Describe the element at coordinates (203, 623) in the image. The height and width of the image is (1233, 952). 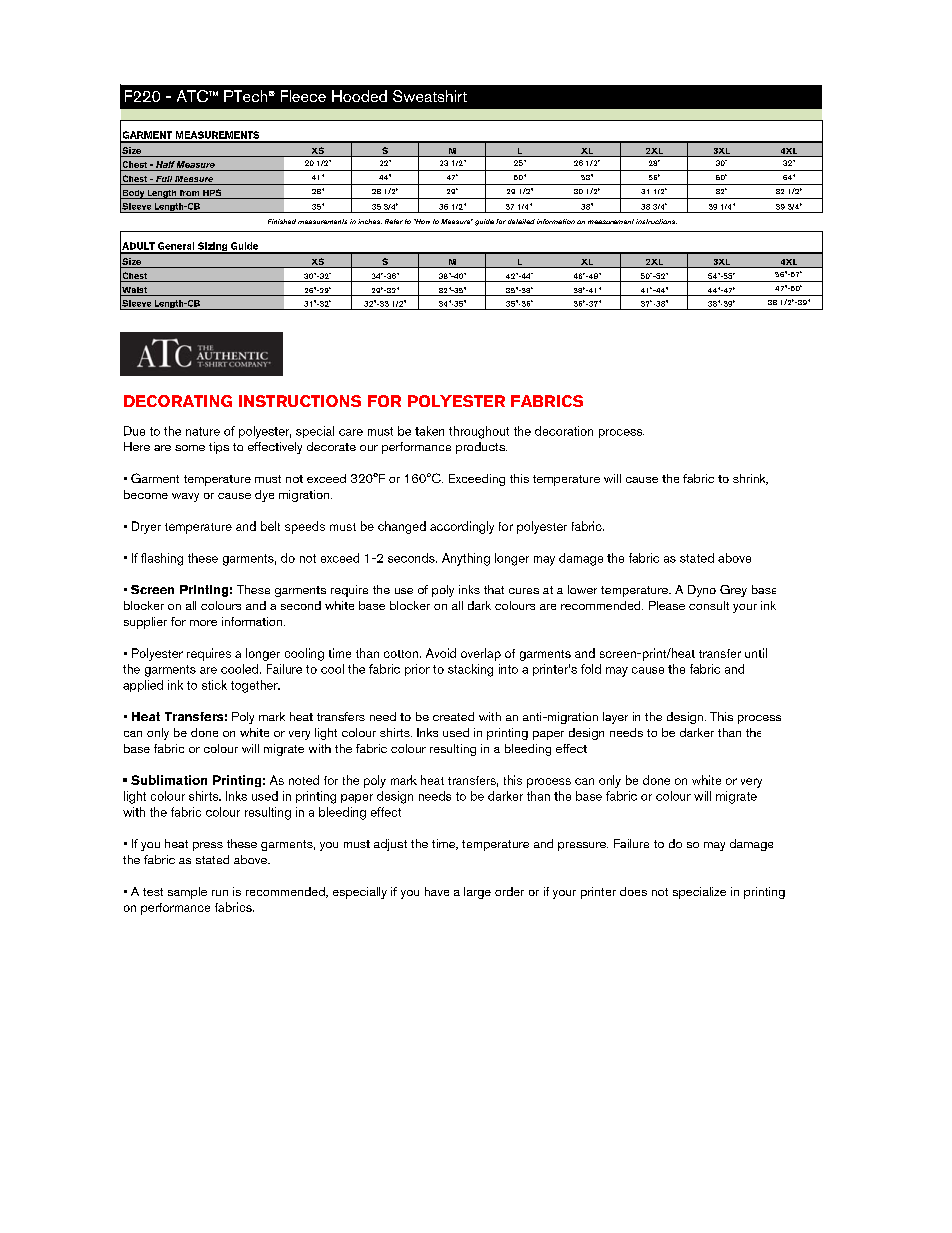
I see `more` at that location.
